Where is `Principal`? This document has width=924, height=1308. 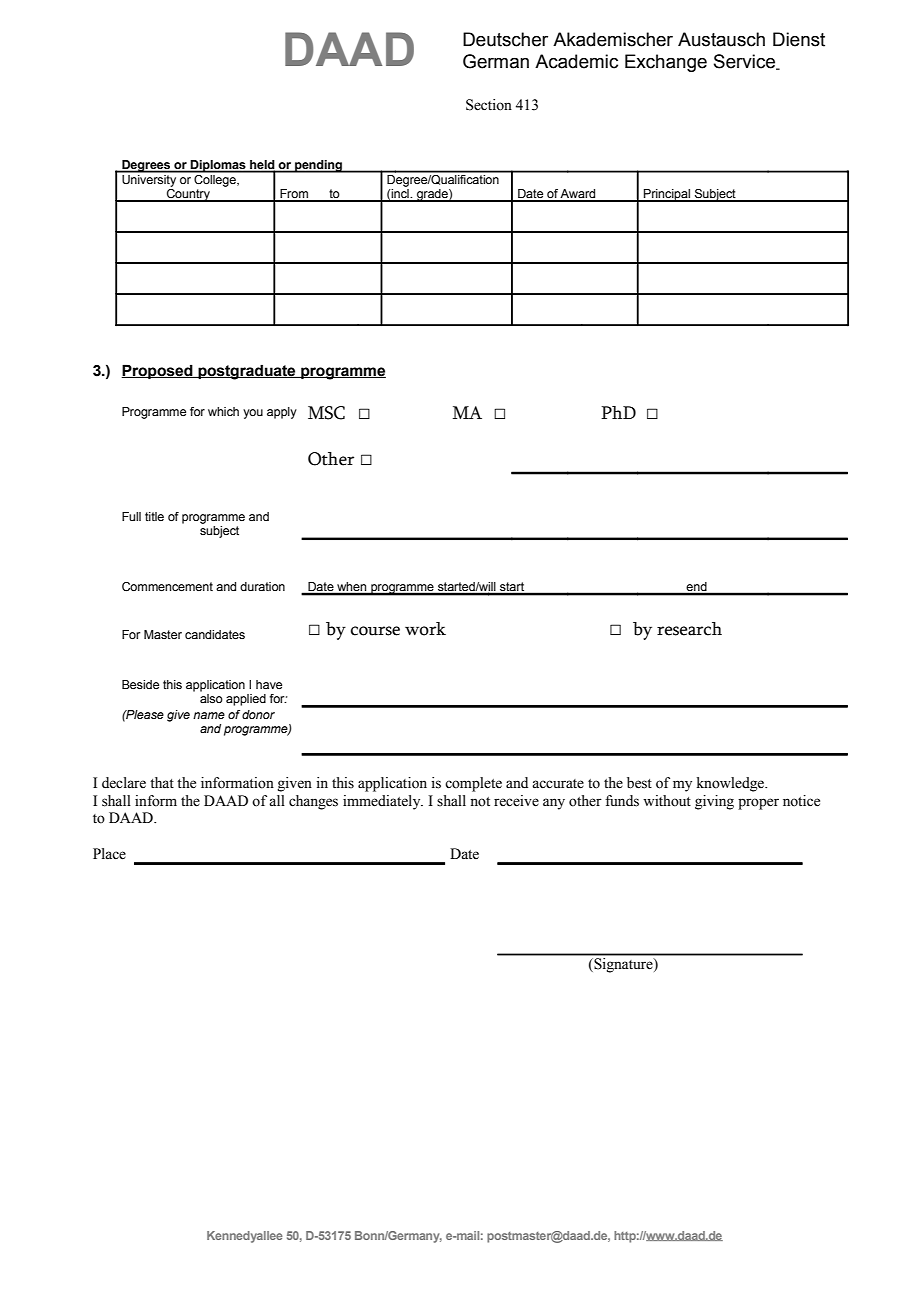 Principal is located at coordinates (667, 195).
